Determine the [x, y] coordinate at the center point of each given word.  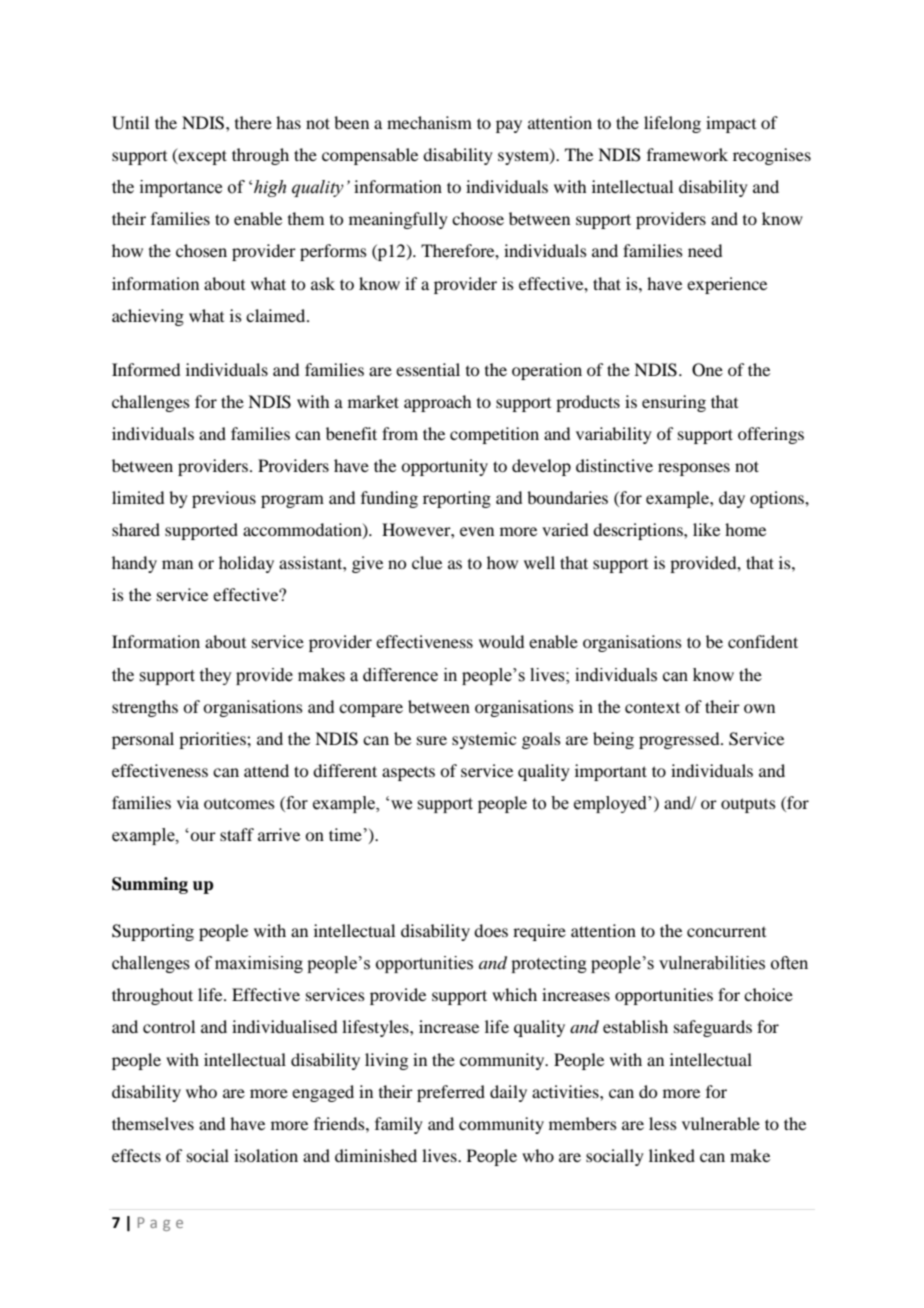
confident [763, 641]
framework [687, 154]
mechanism [429, 122]
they [216, 676]
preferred [451, 1093]
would [501, 641]
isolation [266, 1155]
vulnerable [721, 1123]
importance [181, 188]
